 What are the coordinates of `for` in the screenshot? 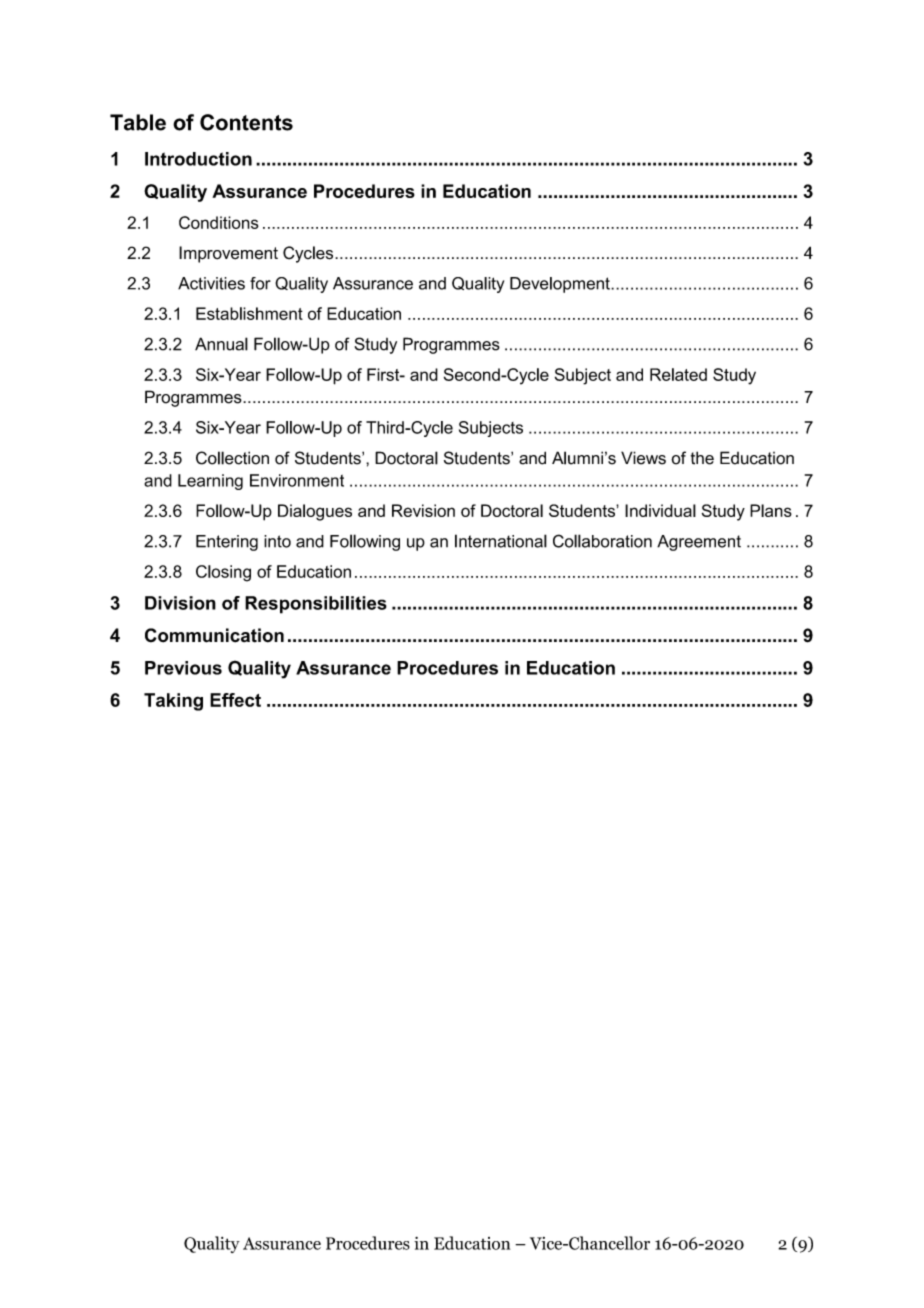 It's located at (260, 283).
